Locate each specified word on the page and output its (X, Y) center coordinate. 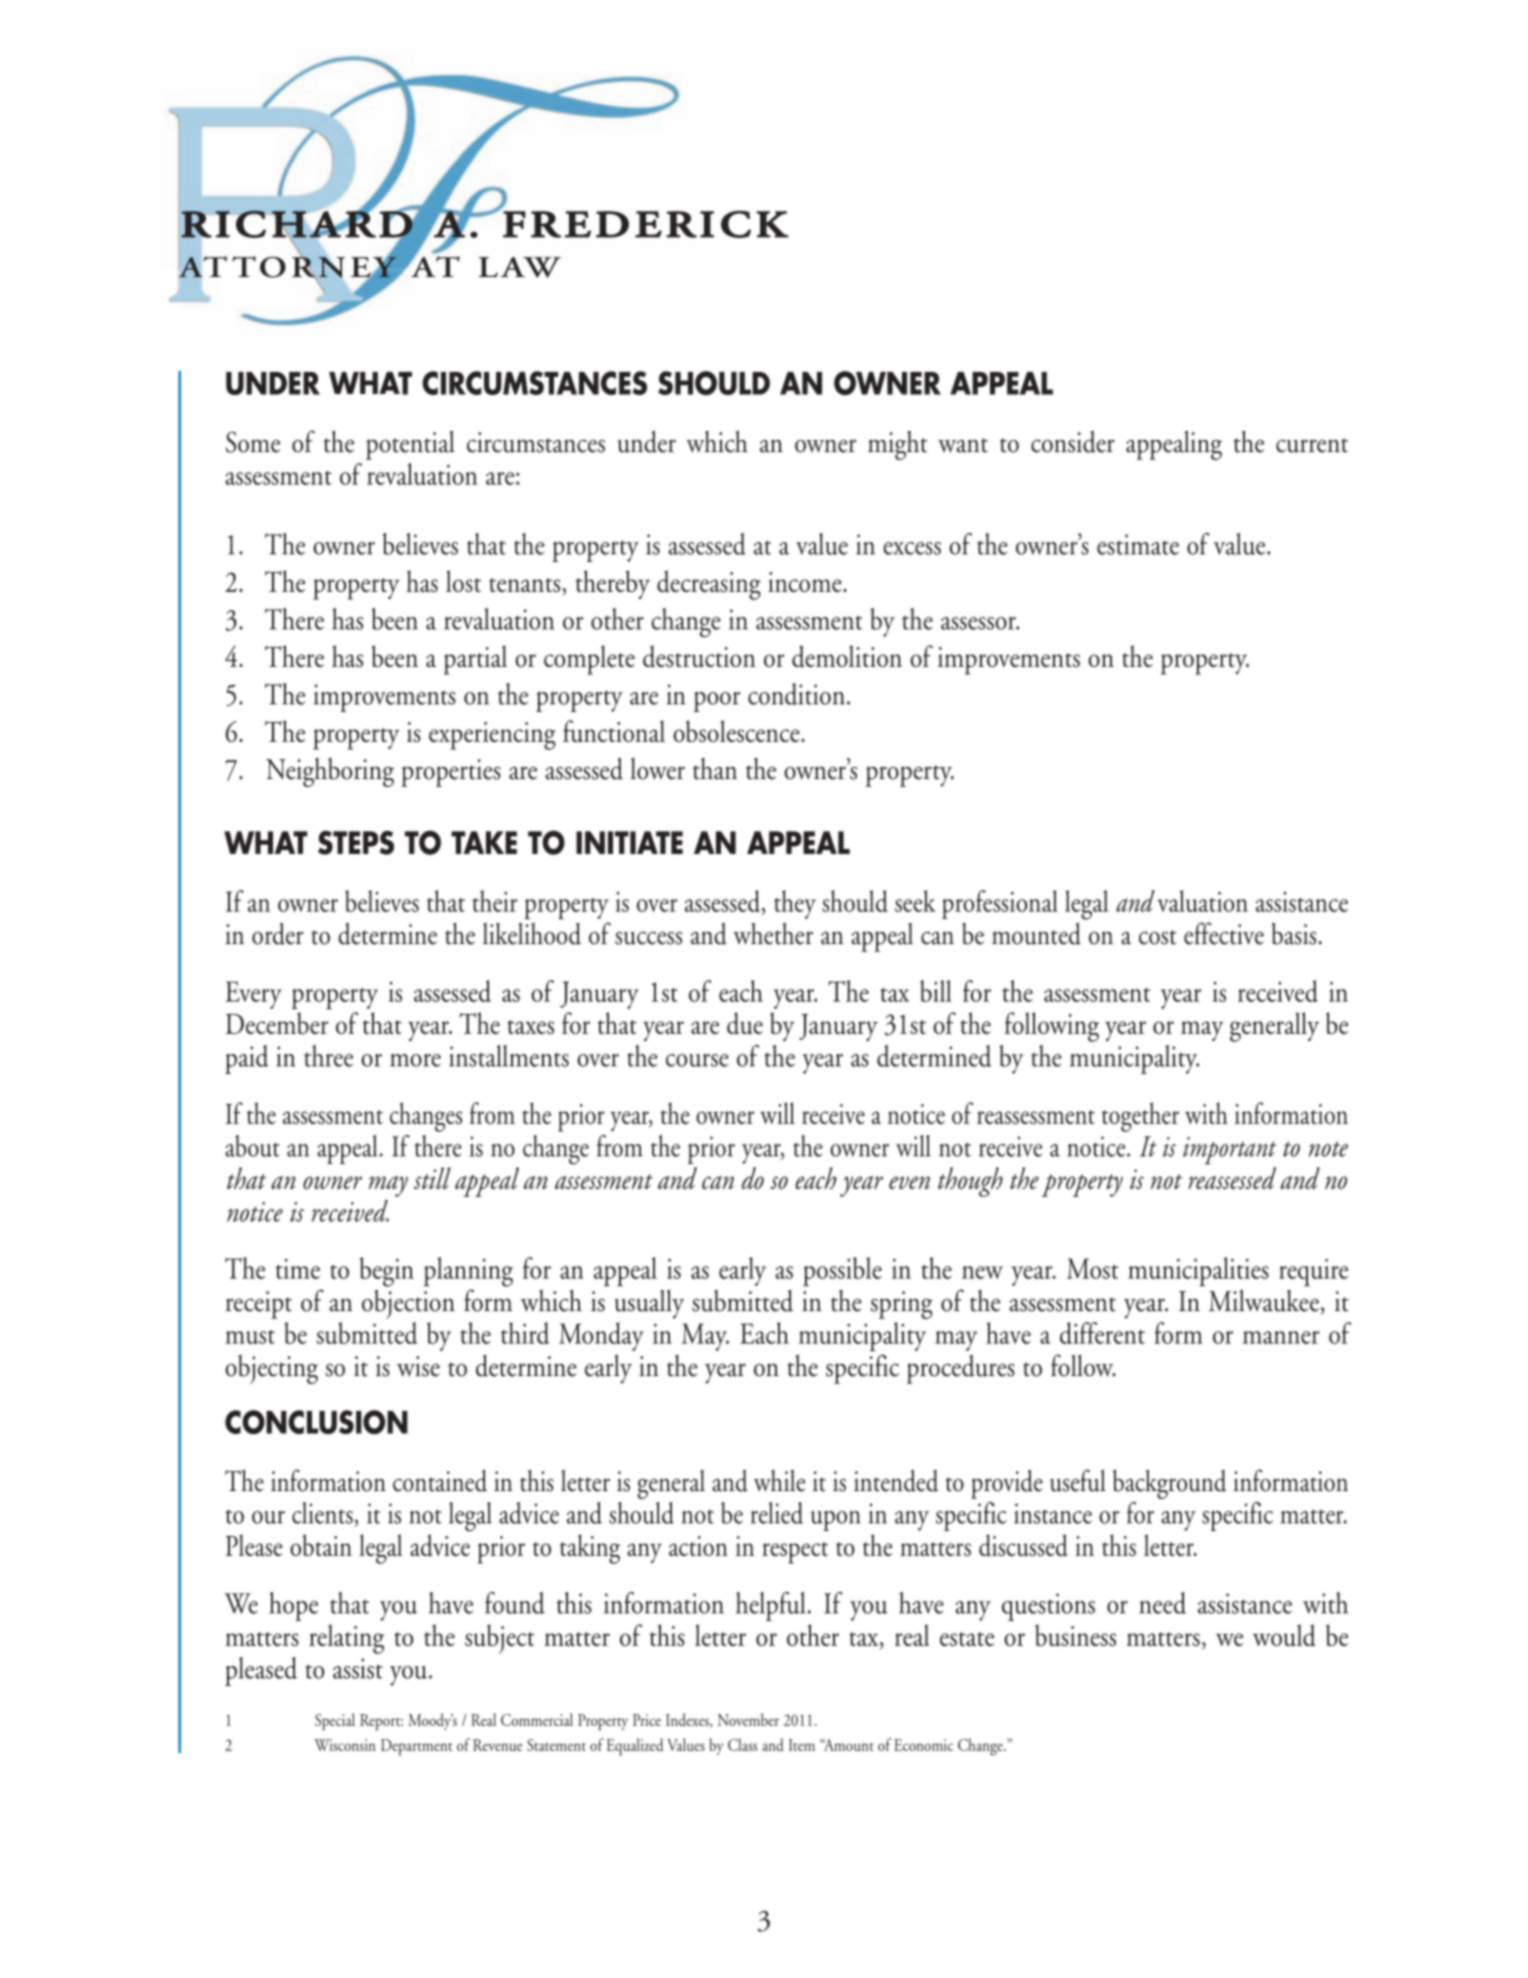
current (1312, 445)
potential (410, 445)
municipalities (1198, 1271)
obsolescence (737, 731)
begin (387, 1272)
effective (1224, 933)
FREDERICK (646, 224)
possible (842, 1271)
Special (335, 1722)
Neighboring (330, 772)
